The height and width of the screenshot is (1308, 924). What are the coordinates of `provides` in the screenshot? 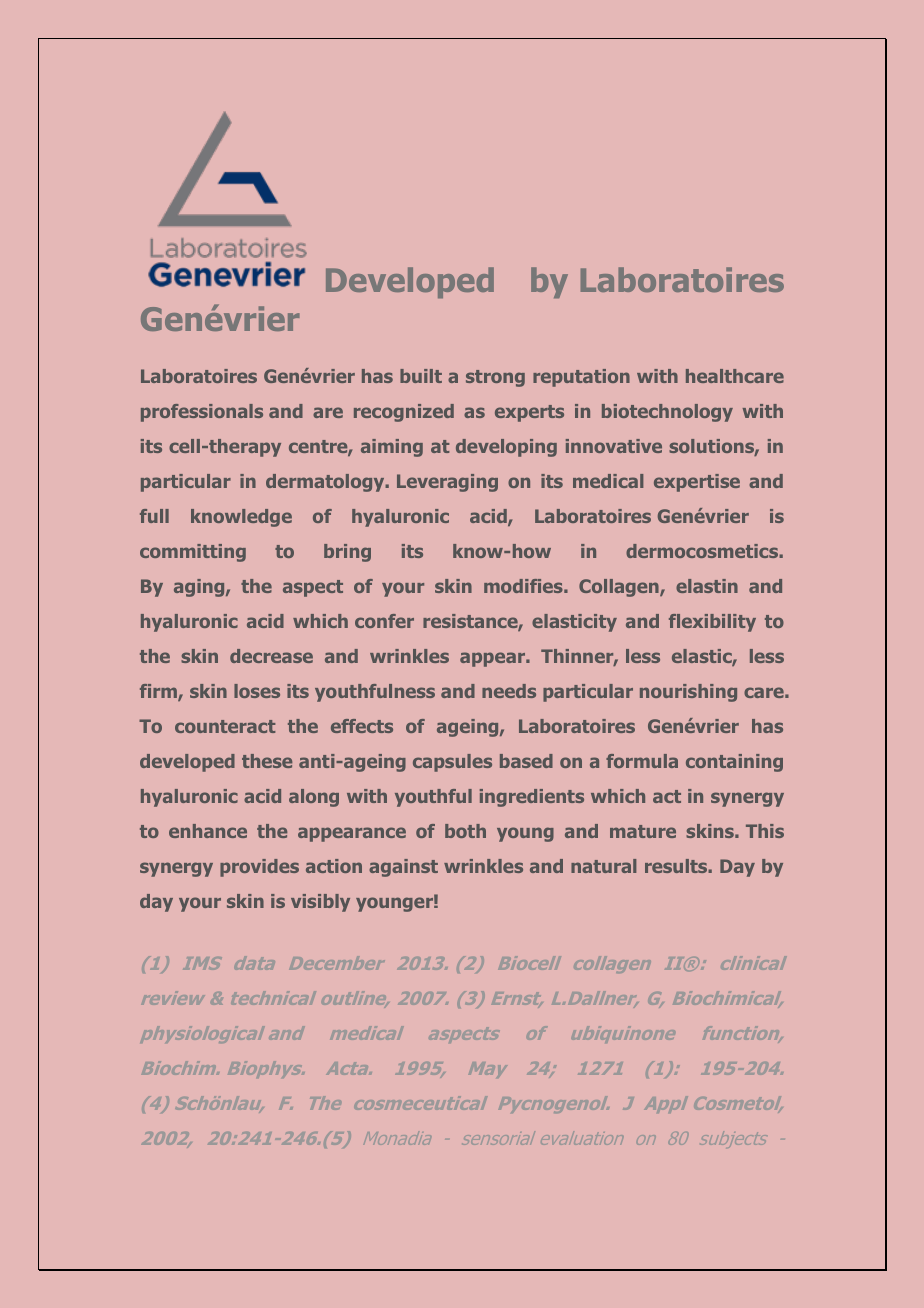 It's located at (259, 868).
